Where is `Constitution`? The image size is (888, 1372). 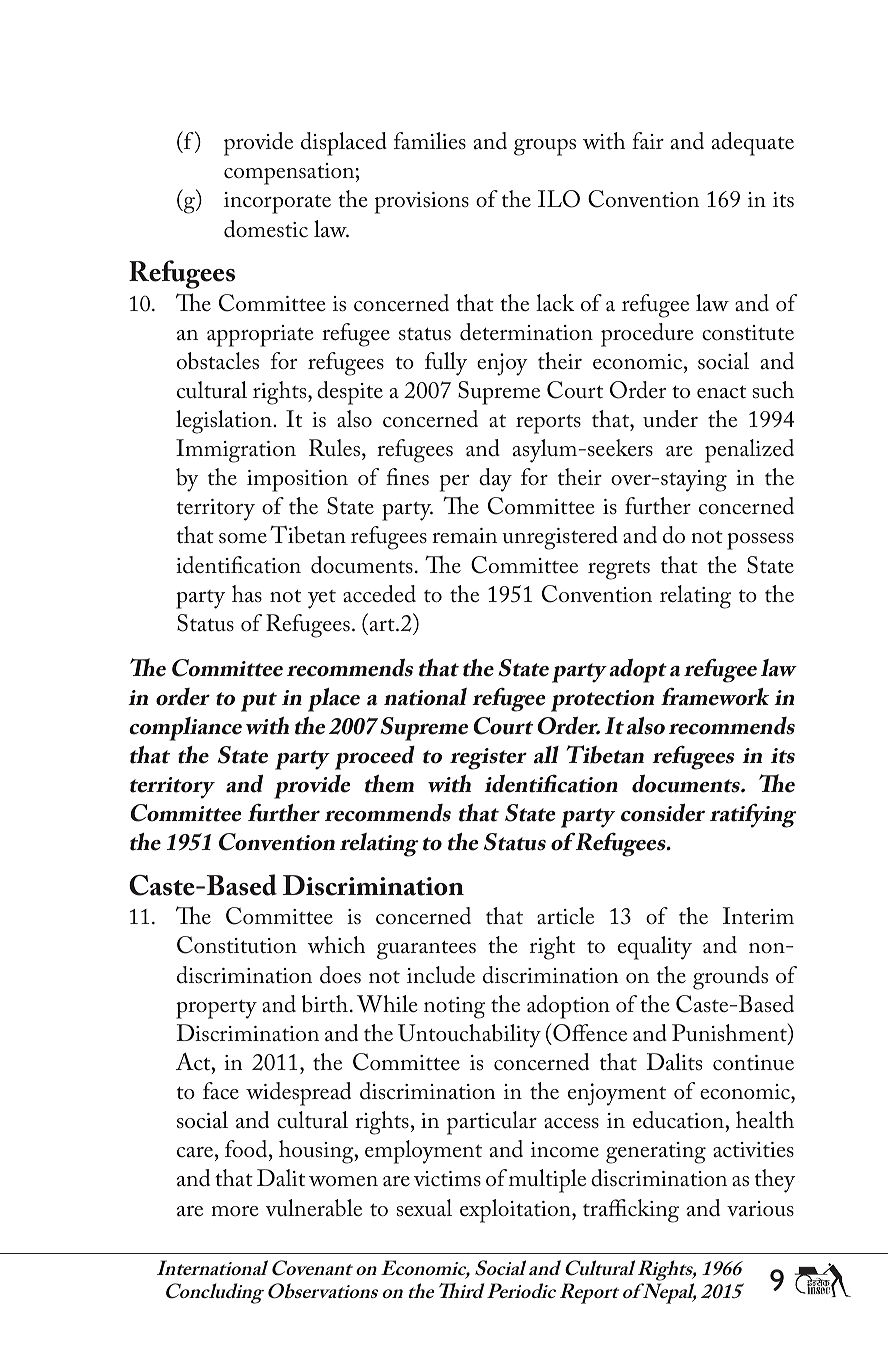
Constitution is located at coordinates (237, 945).
